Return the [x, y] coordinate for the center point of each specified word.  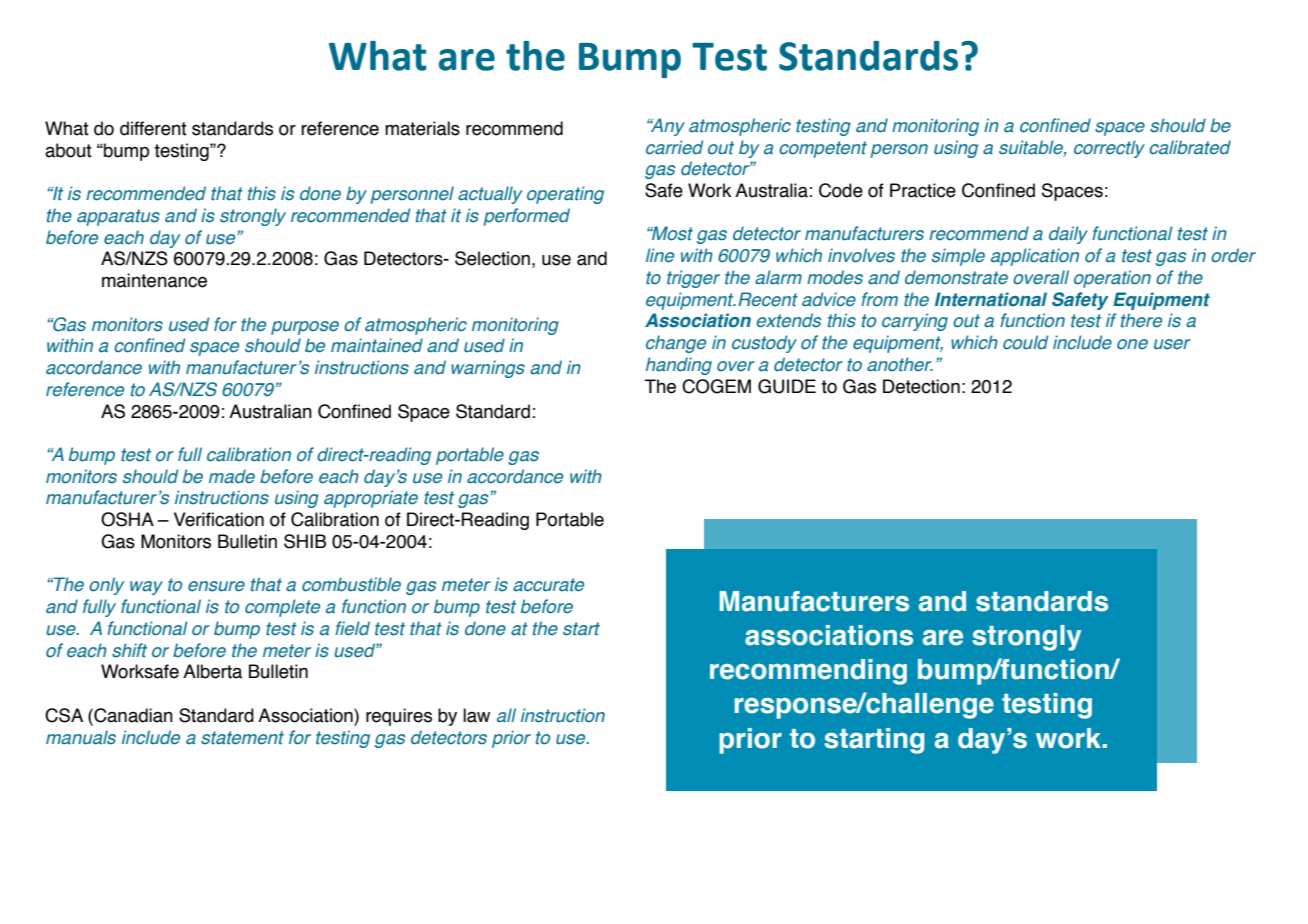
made [232, 476]
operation [1112, 279]
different [153, 128]
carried [674, 147]
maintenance [154, 280]
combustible [351, 584]
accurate [548, 585]
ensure [216, 586]
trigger [693, 279]
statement [242, 738]
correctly [1109, 149]
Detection [921, 386]
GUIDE [787, 386]
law [476, 715]
